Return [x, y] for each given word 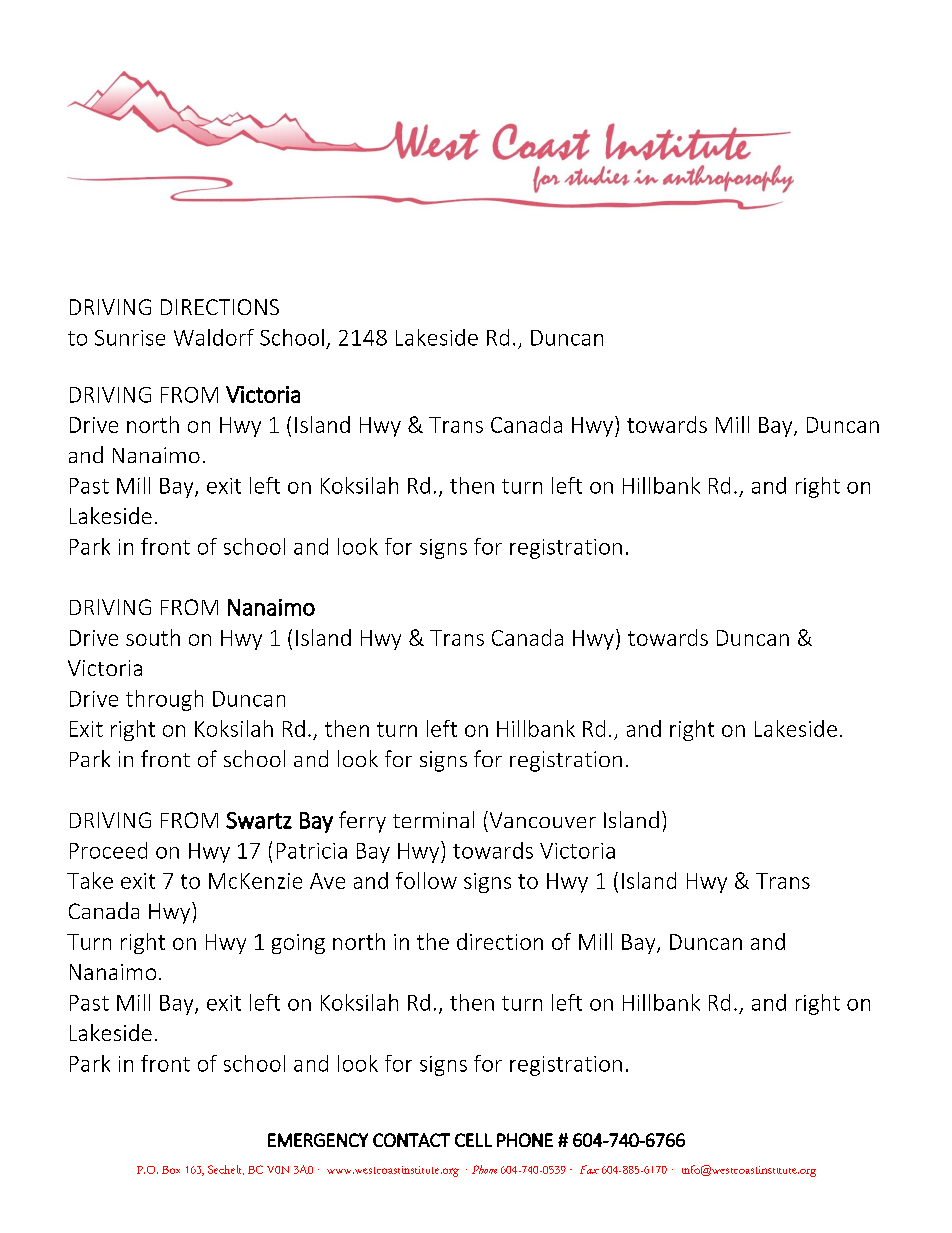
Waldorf [214, 337]
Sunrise [130, 338]
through [164, 700]
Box [171, 1170]
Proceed [108, 850]
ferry [362, 822]
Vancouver [541, 819]
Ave [327, 881]
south [153, 637]
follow [426, 880]
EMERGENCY [318, 1140]
